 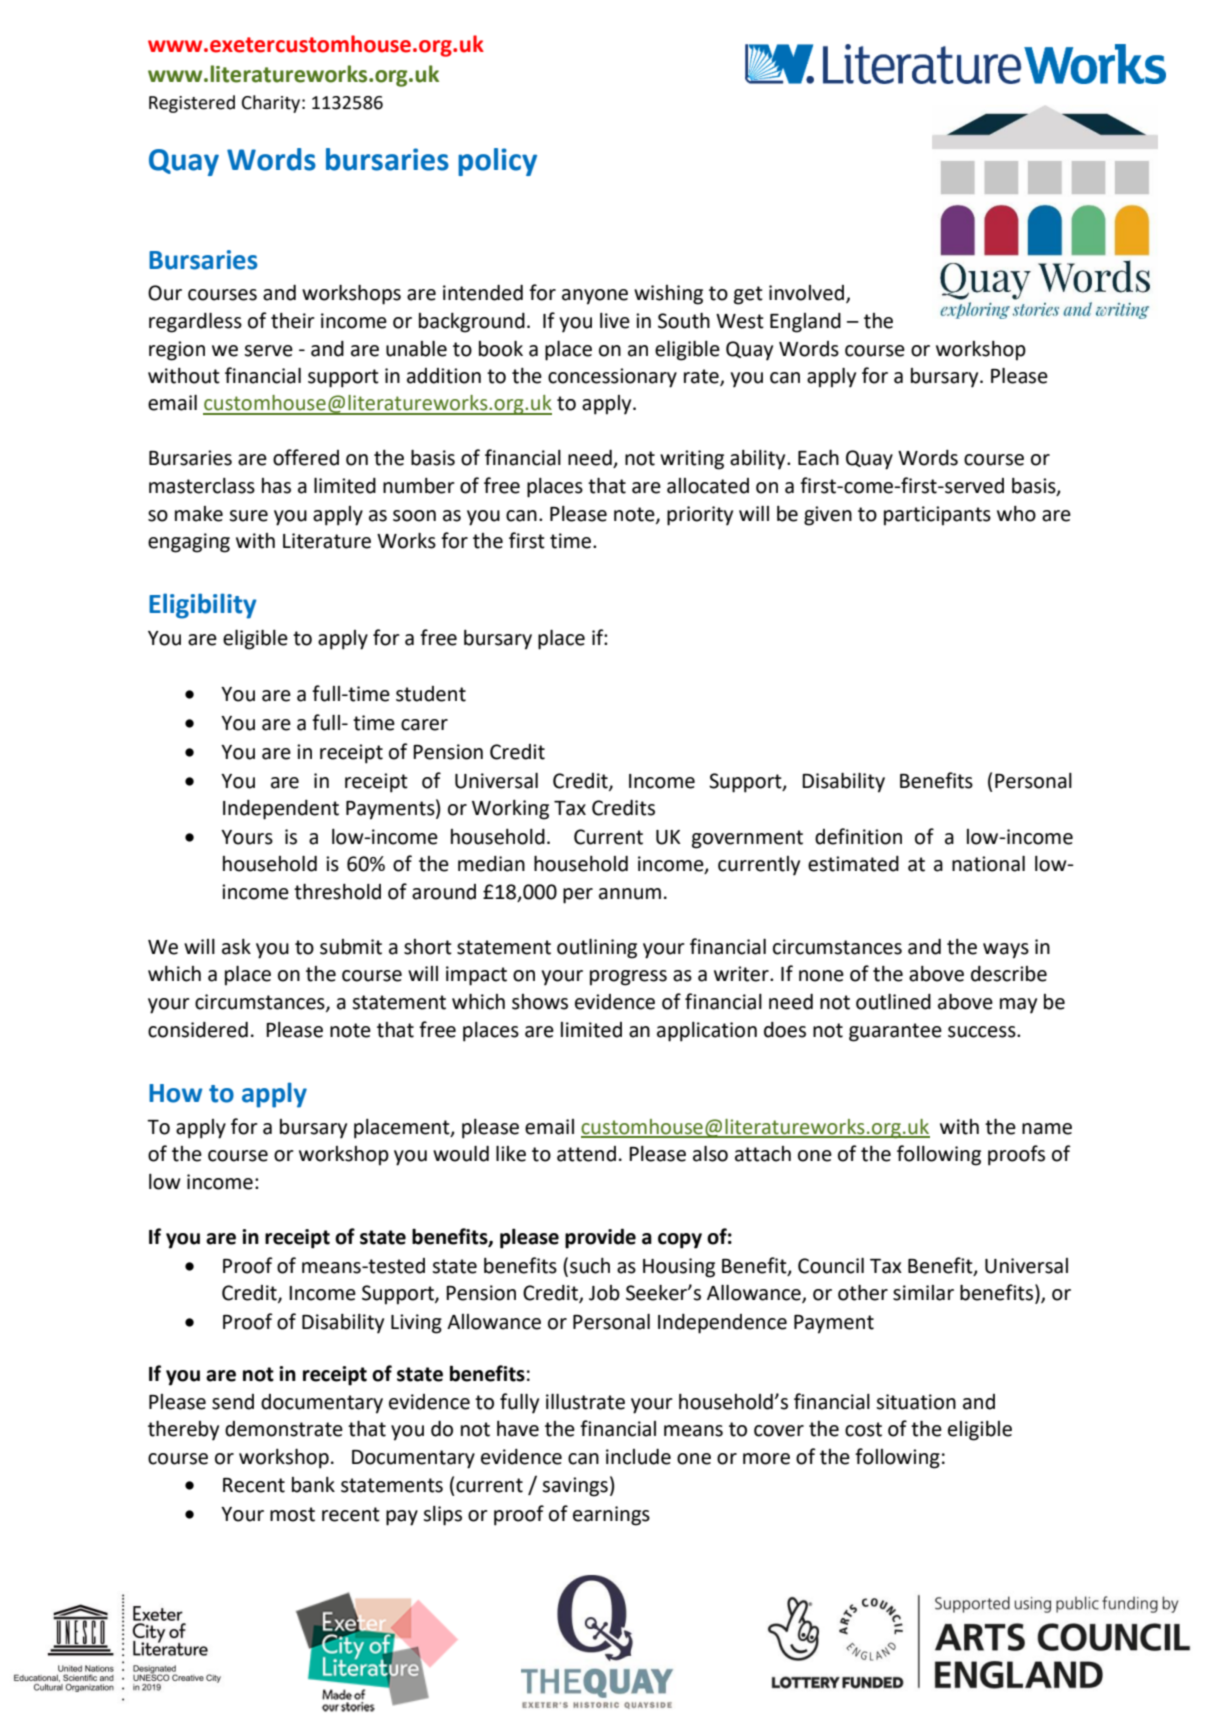 I want to click on bank, so click(x=313, y=1485).
